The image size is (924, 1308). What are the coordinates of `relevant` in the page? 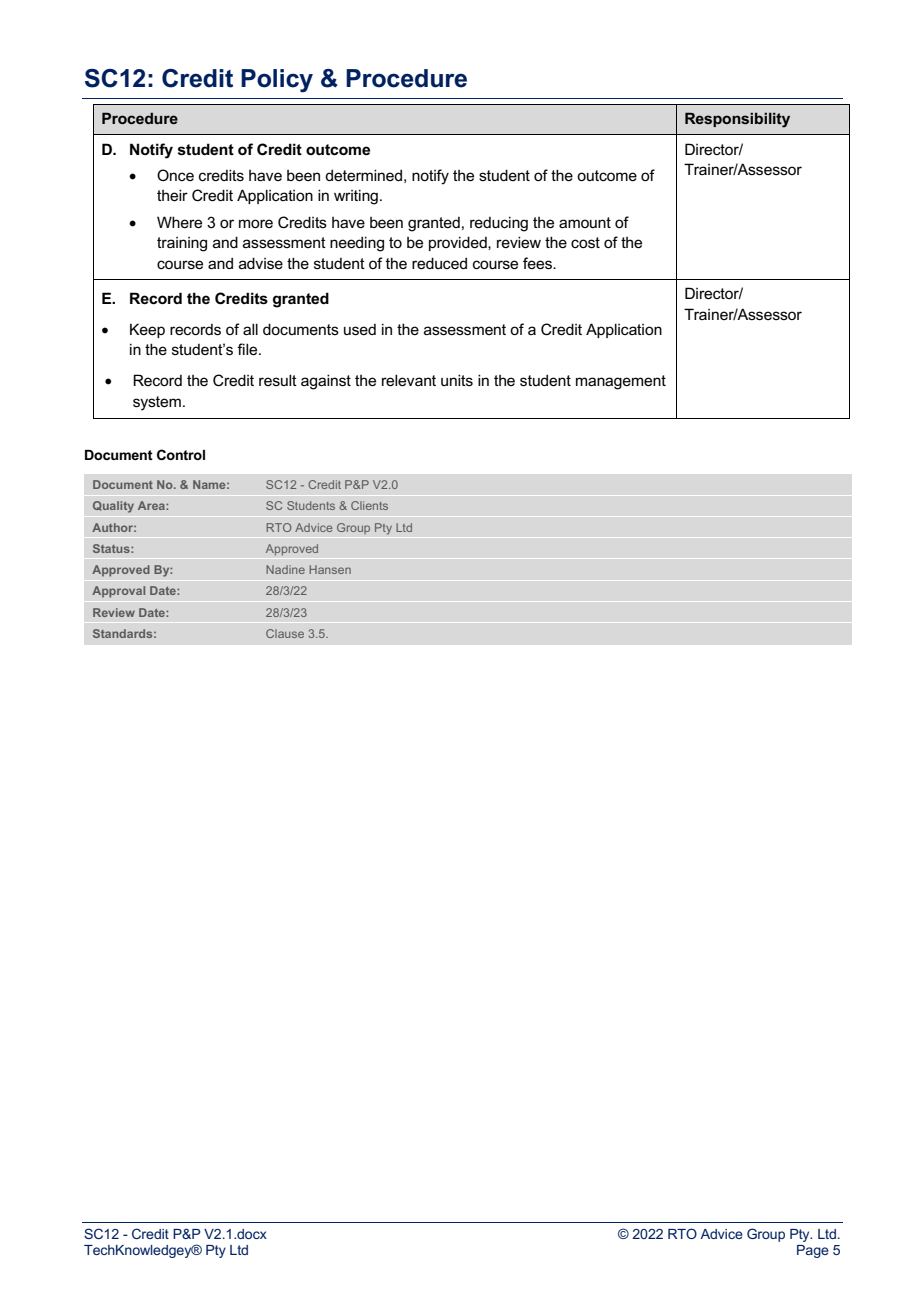 It's located at (409, 380).
